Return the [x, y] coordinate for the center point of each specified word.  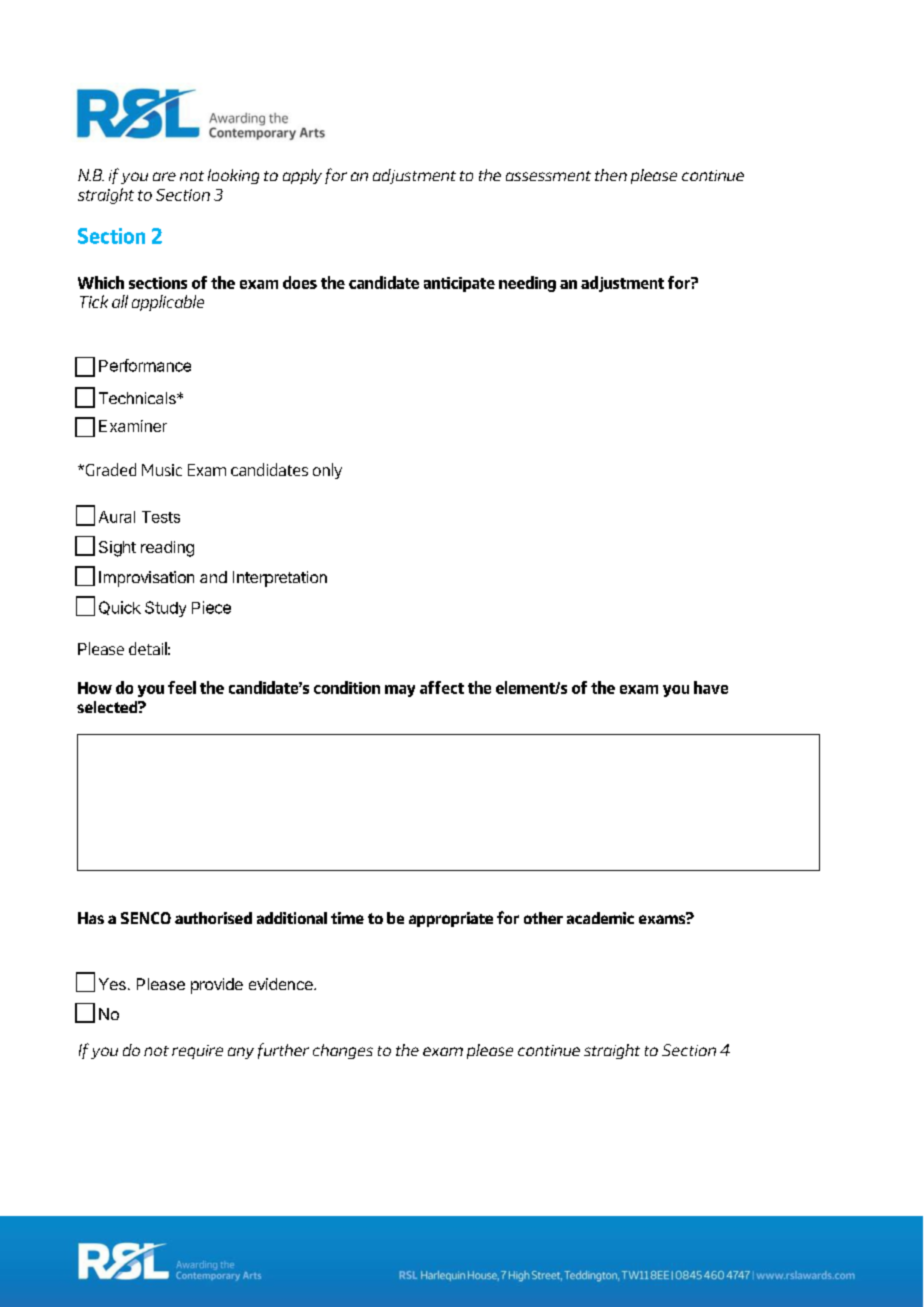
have [711, 687]
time [347, 918]
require [197, 1052]
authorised [213, 918]
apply [302, 176]
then [611, 175]
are [164, 176]
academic [600, 918]
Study [165, 609]
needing [527, 284]
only [327, 471]
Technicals [138, 398]
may [400, 691]
